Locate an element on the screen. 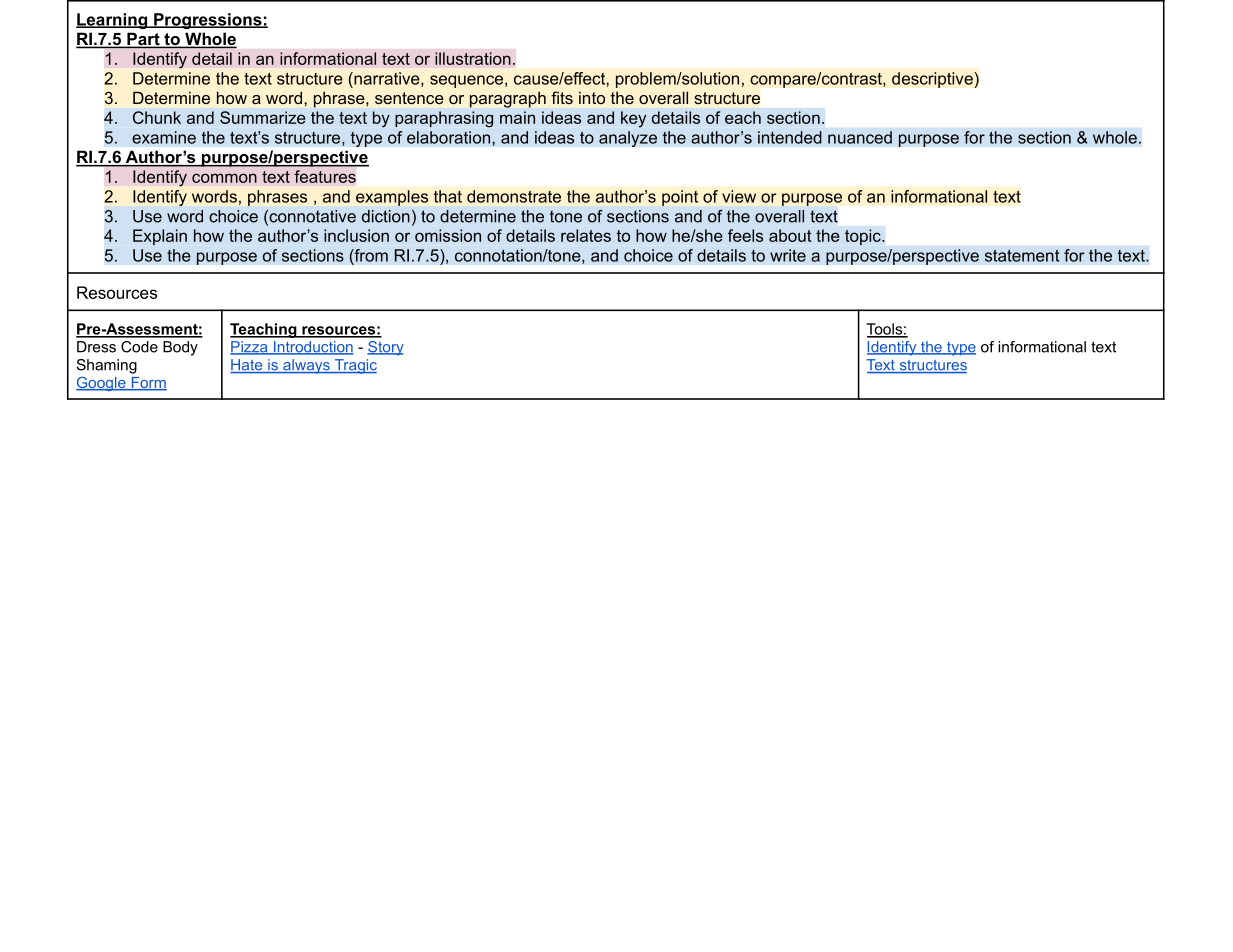 Image resolution: width=1233 pixels, height=952 pixels. nuanced is located at coordinates (860, 137).
